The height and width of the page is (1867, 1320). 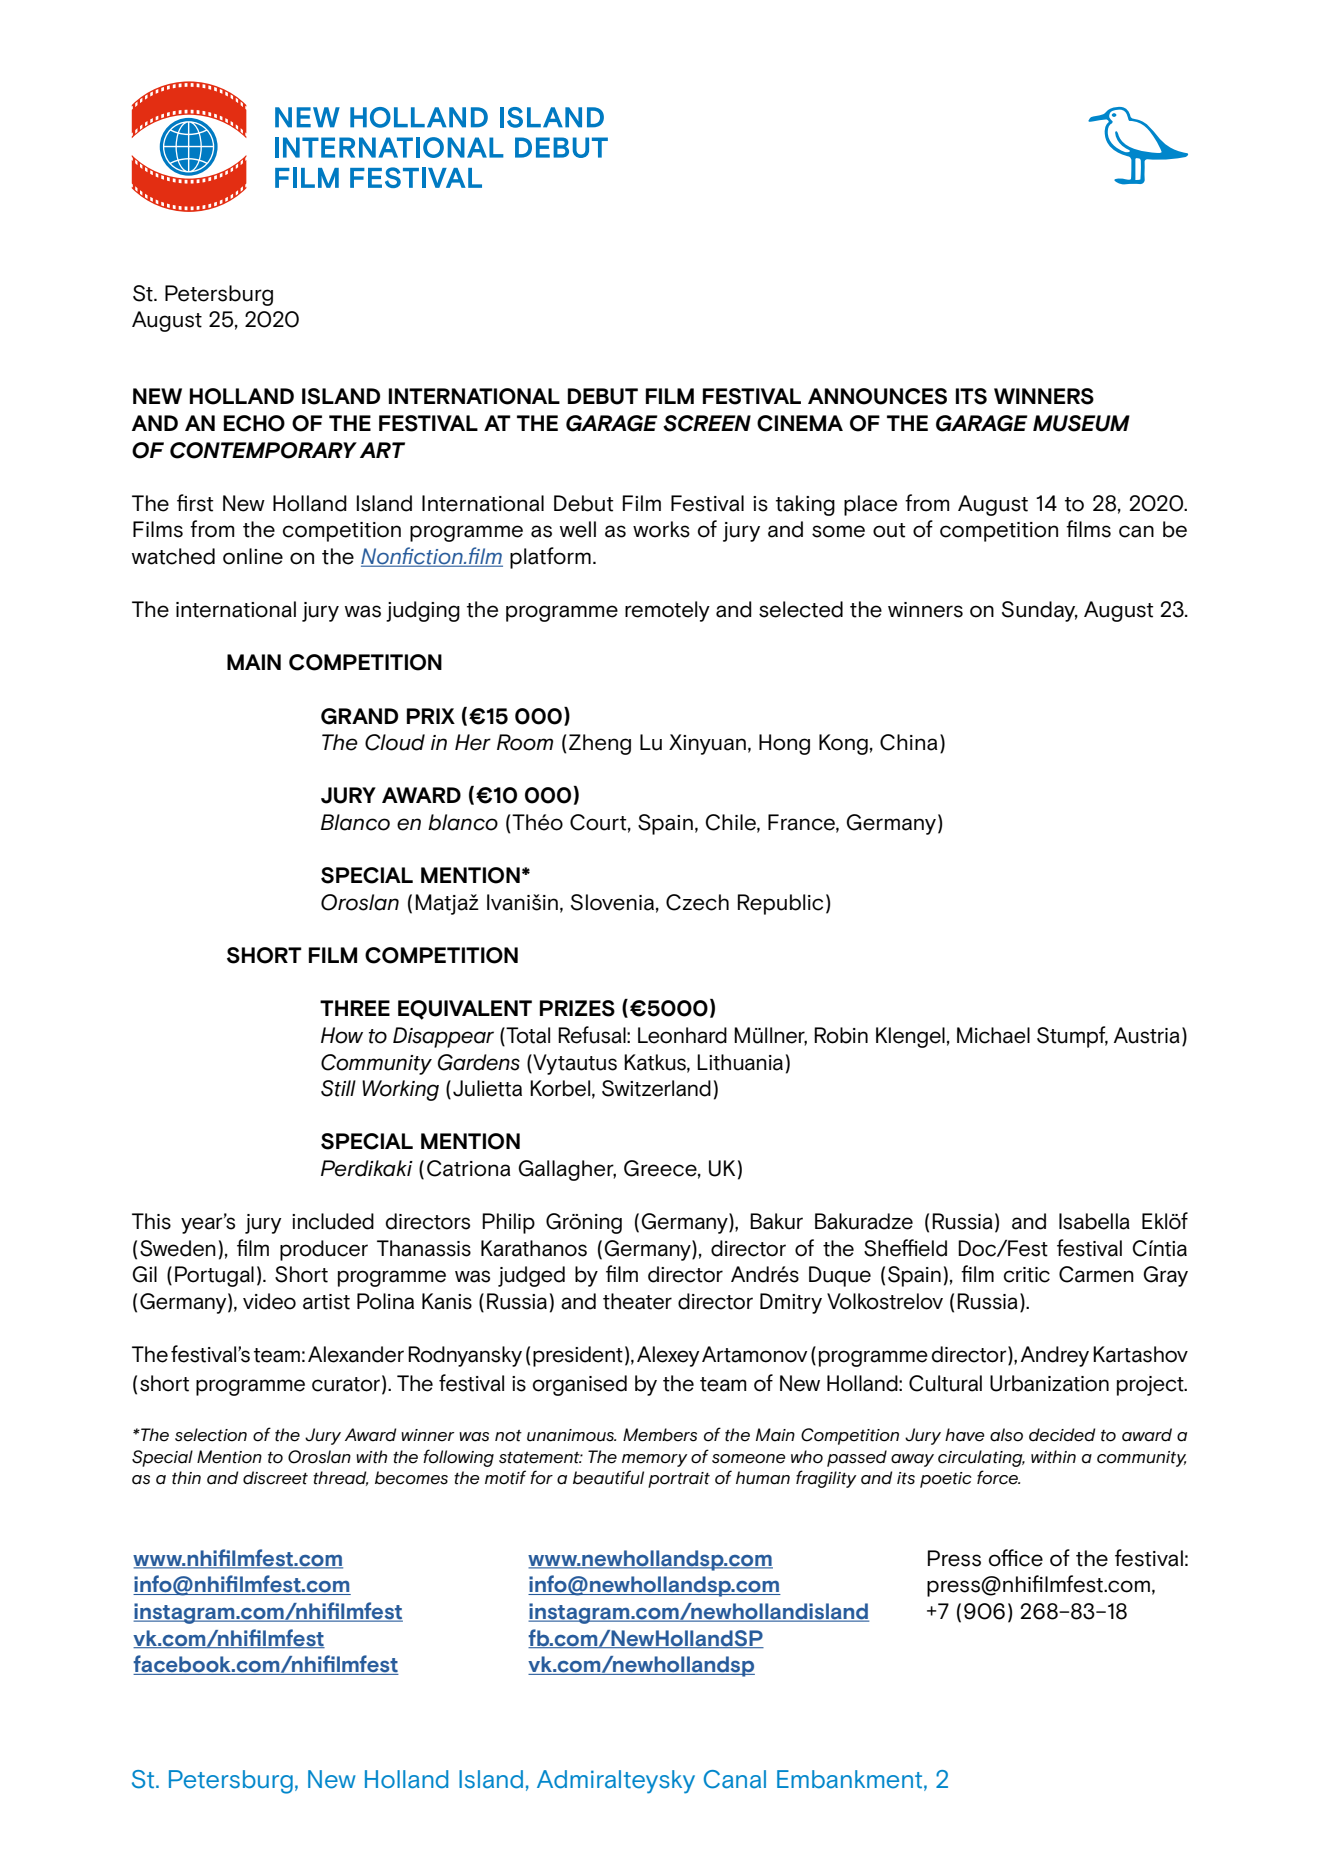 What do you see at coordinates (395, 742) in the page?
I see `Cloud` at bounding box center [395, 742].
